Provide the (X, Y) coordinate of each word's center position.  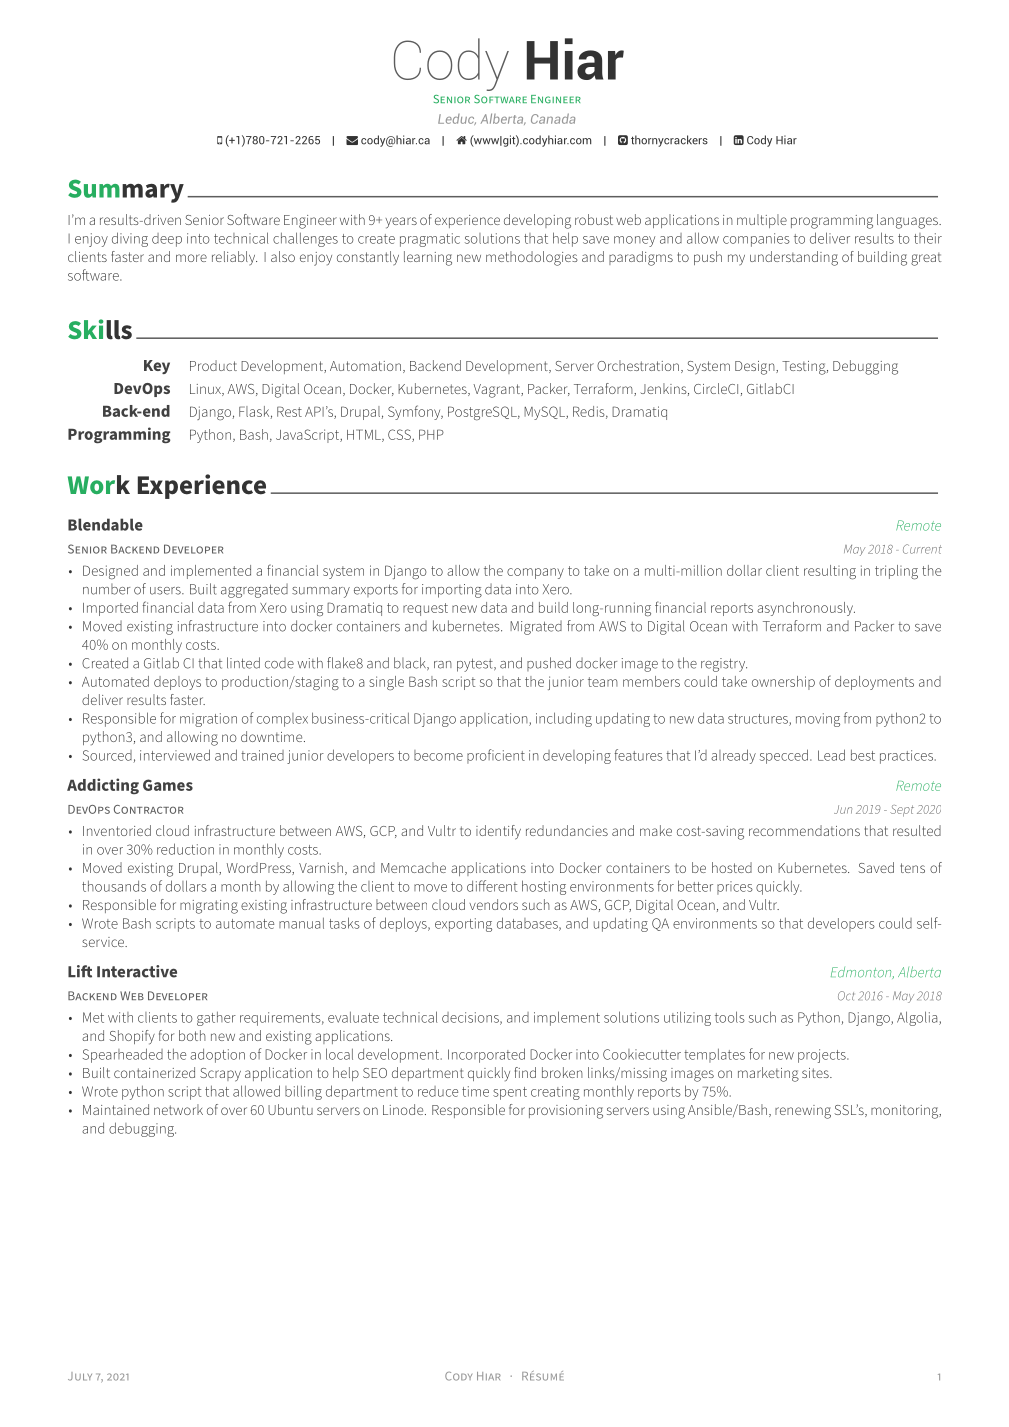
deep (167, 240)
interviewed (175, 755)
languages (908, 221)
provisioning (566, 1112)
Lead (831, 755)
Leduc (457, 119)
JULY (80, 1376)
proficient (496, 756)
